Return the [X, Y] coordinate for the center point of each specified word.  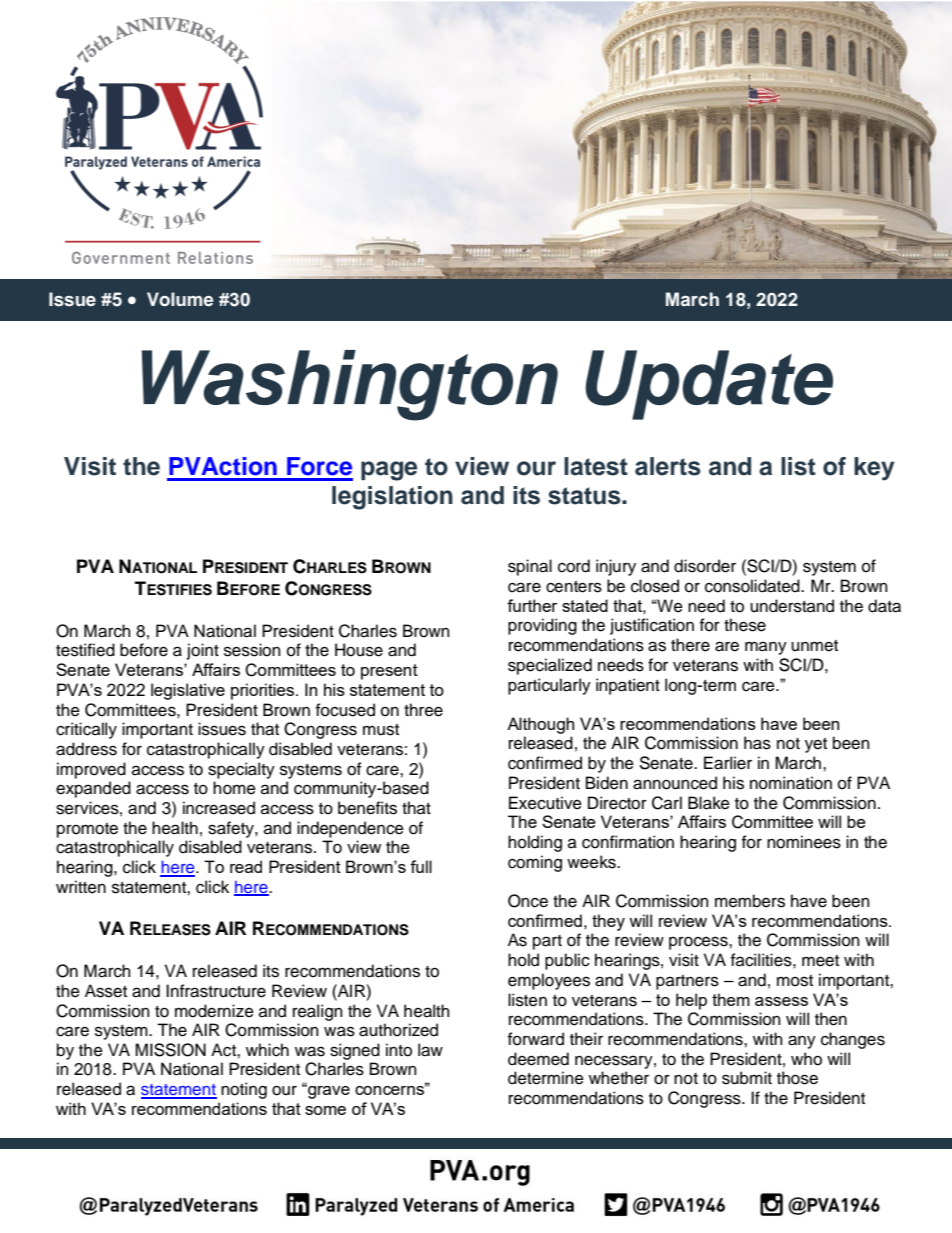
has [757, 743]
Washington [350, 385]
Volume [180, 299]
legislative [188, 691]
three [423, 710]
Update [709, 385]
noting [244, 1090]
